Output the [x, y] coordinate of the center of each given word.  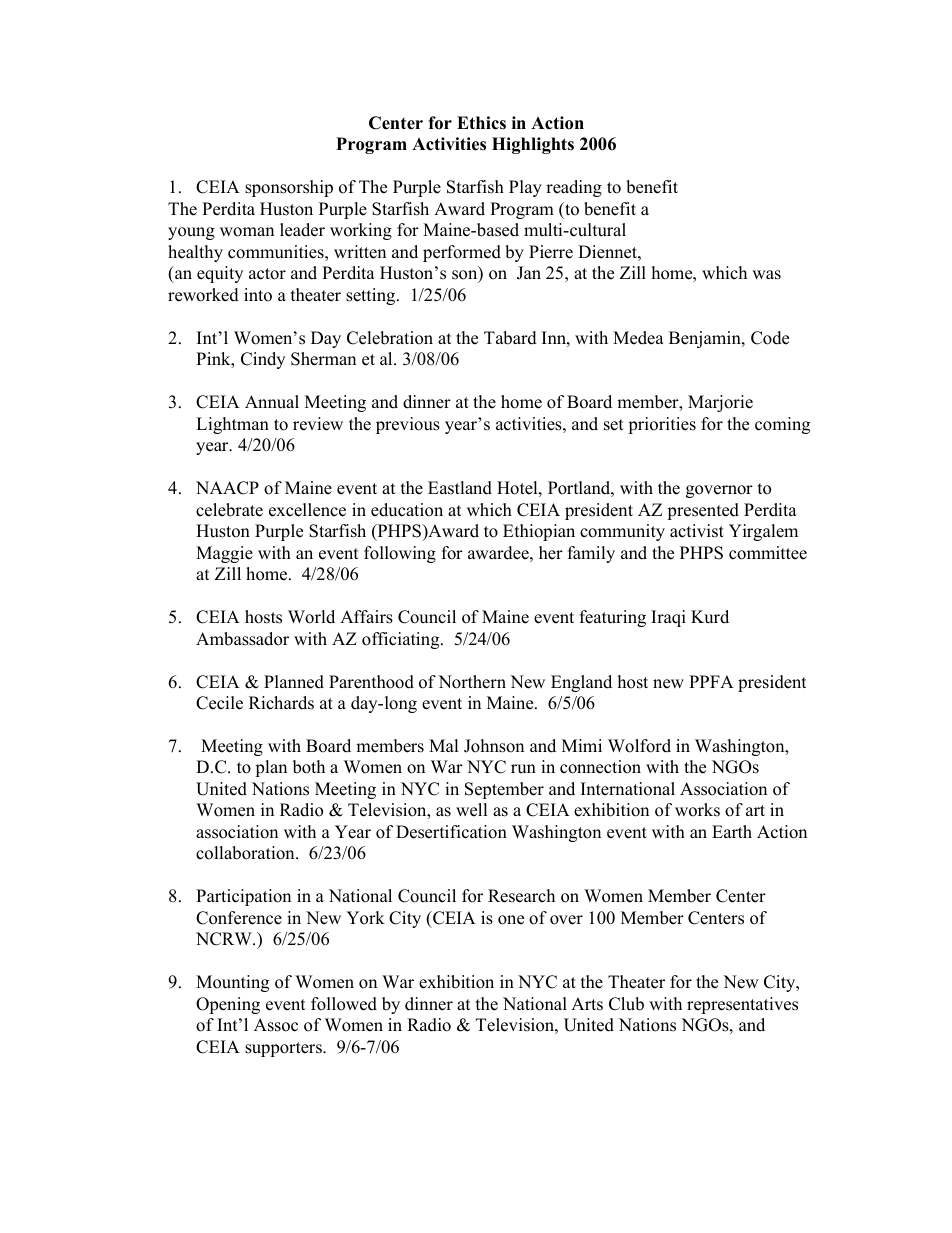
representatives [742, 1005]
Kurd [710, 617]
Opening [228, 1005]
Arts [587, 1004]
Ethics [481, 123]
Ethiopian [539, 532]
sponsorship [289, 188]
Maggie [224, 554]
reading [574, 188]
